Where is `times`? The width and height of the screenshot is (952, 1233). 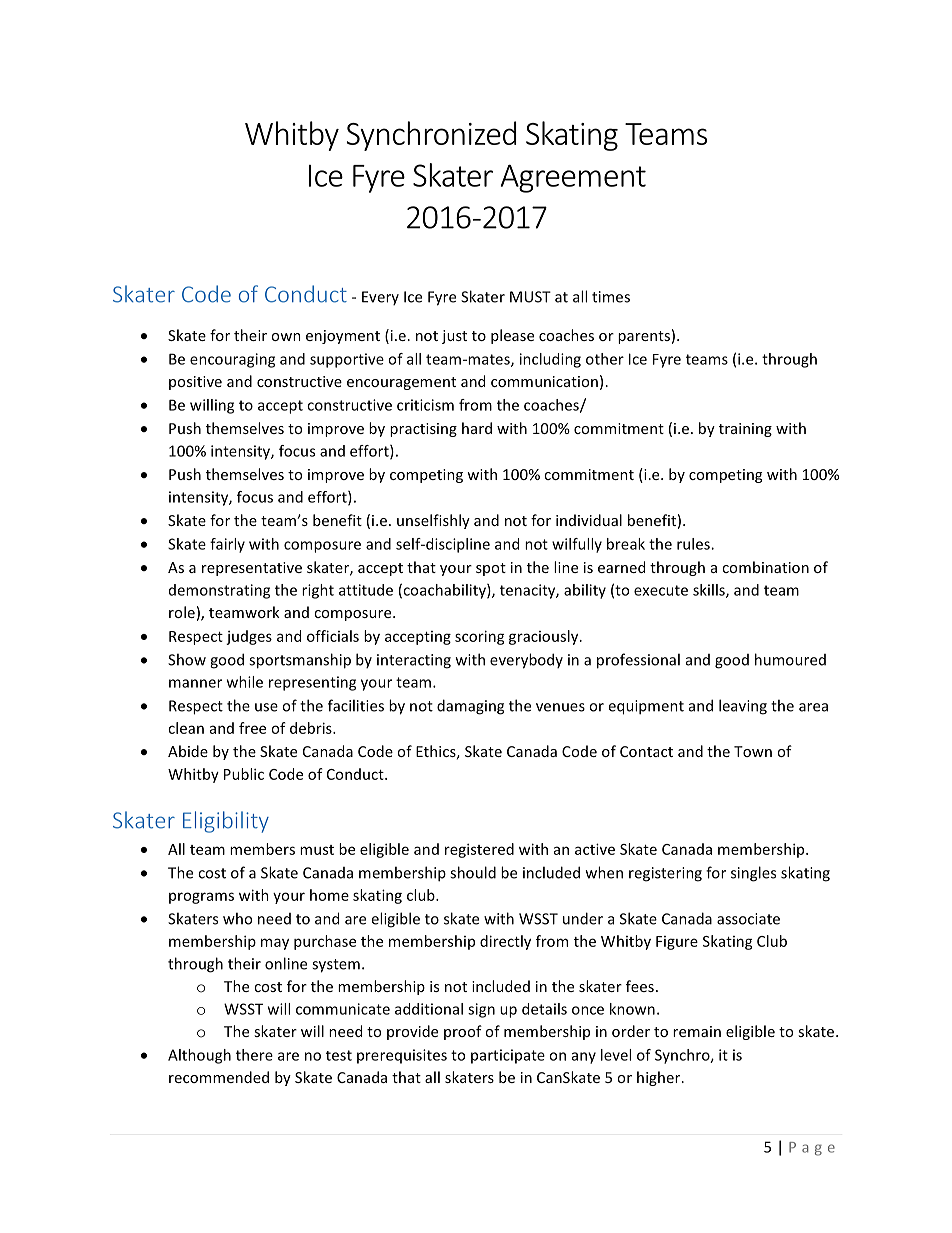
times is located at coordinates (611, 297).
